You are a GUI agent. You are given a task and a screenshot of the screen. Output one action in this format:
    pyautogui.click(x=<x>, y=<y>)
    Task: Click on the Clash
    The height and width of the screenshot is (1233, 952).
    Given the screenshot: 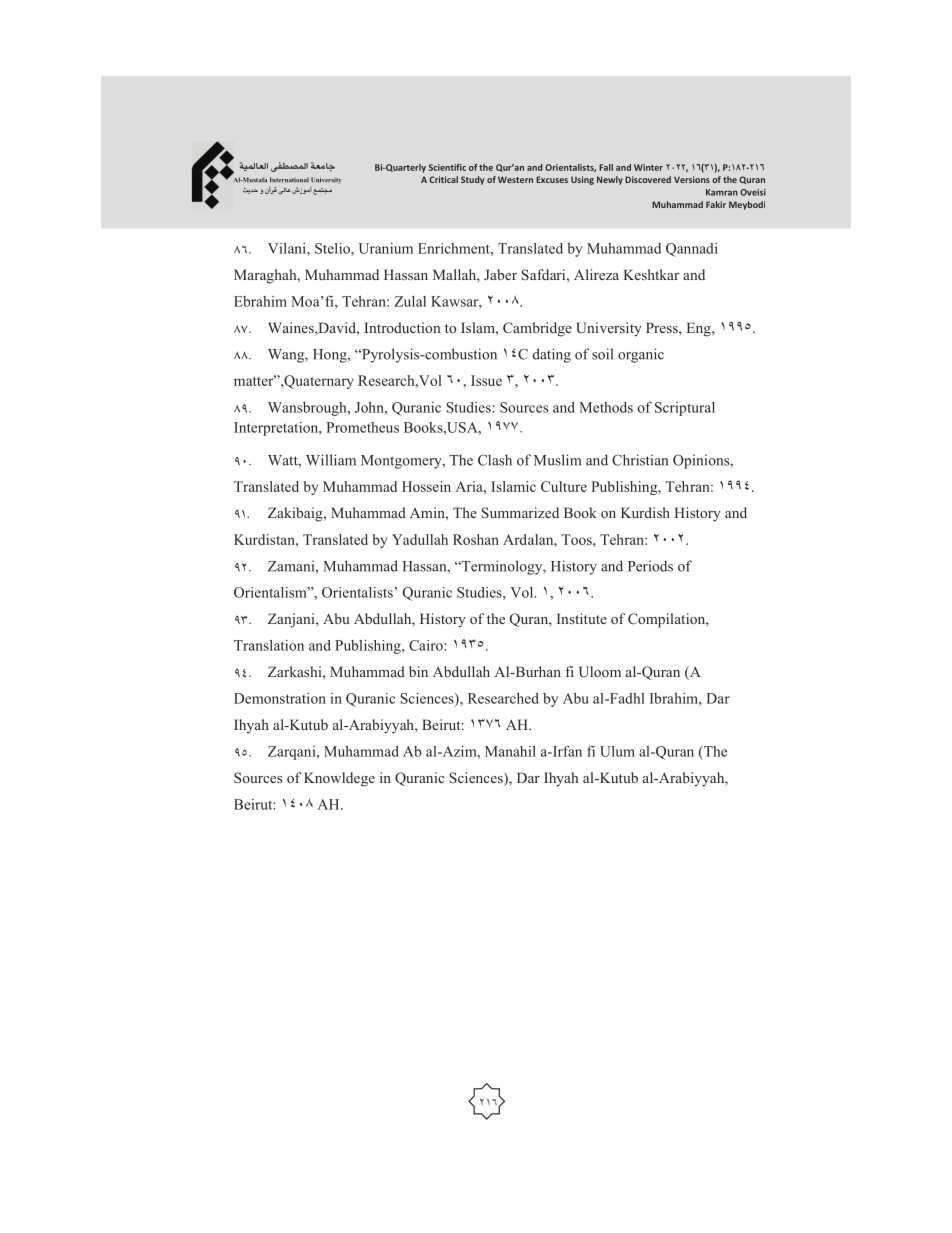 What is the action you would take?
    pyautogui.click(x=495, y=460)
